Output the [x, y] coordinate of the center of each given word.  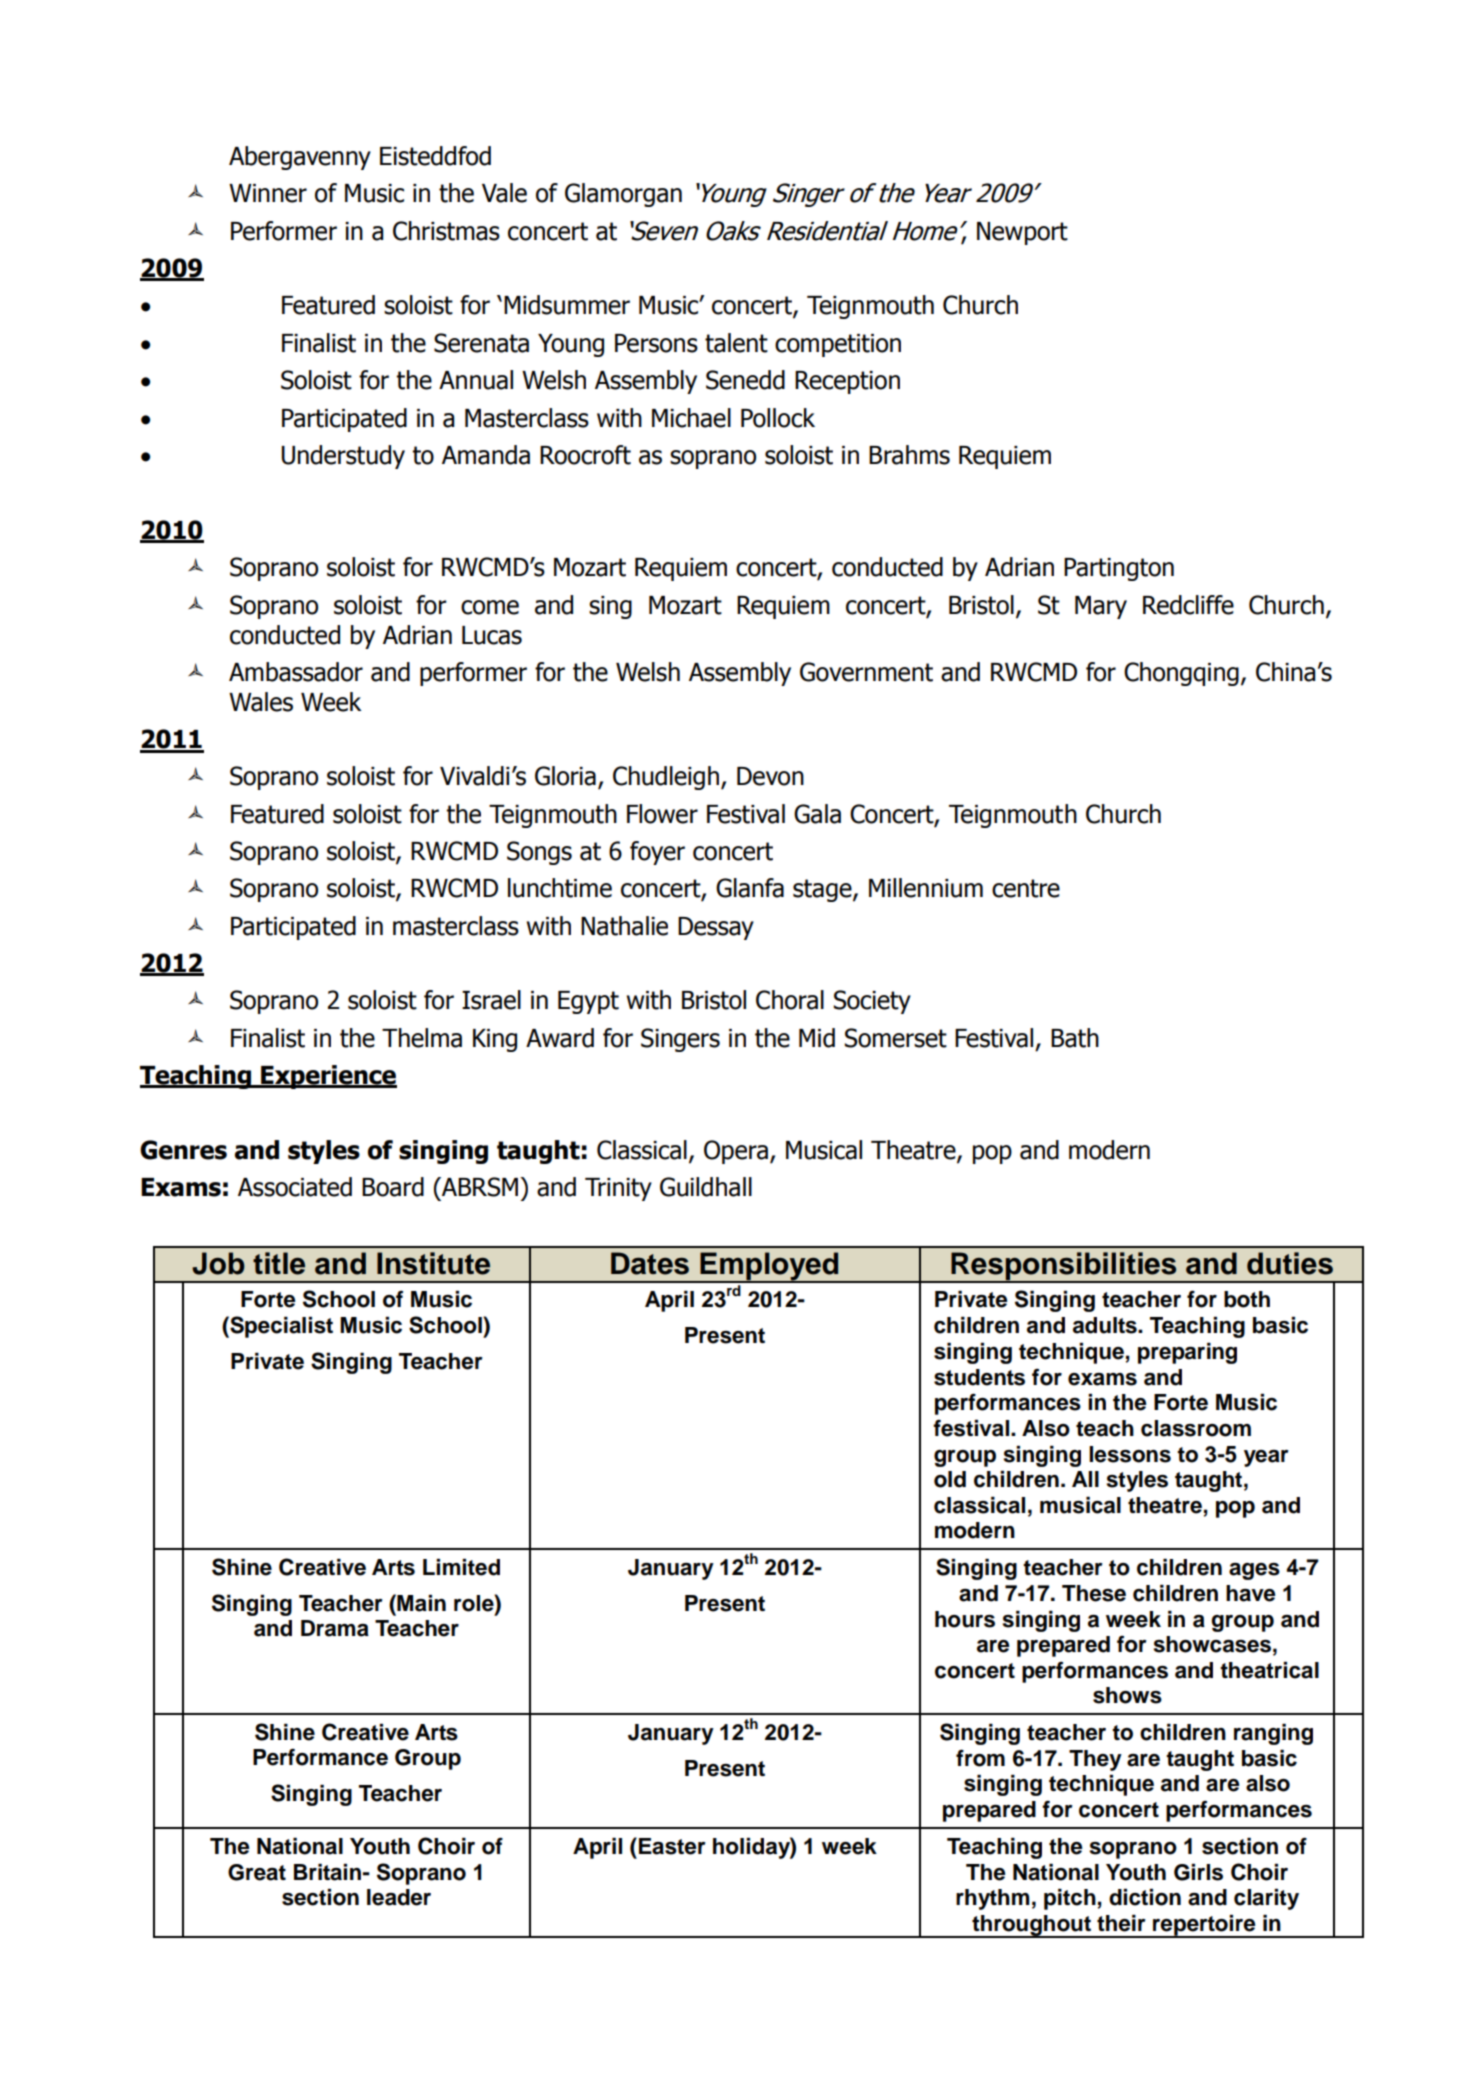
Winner [268, 193]
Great [257, 1872]
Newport [1022, 233]
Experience [328, 1077]
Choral [790, 1000]
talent [736, 343]
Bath [1075, 1038]
